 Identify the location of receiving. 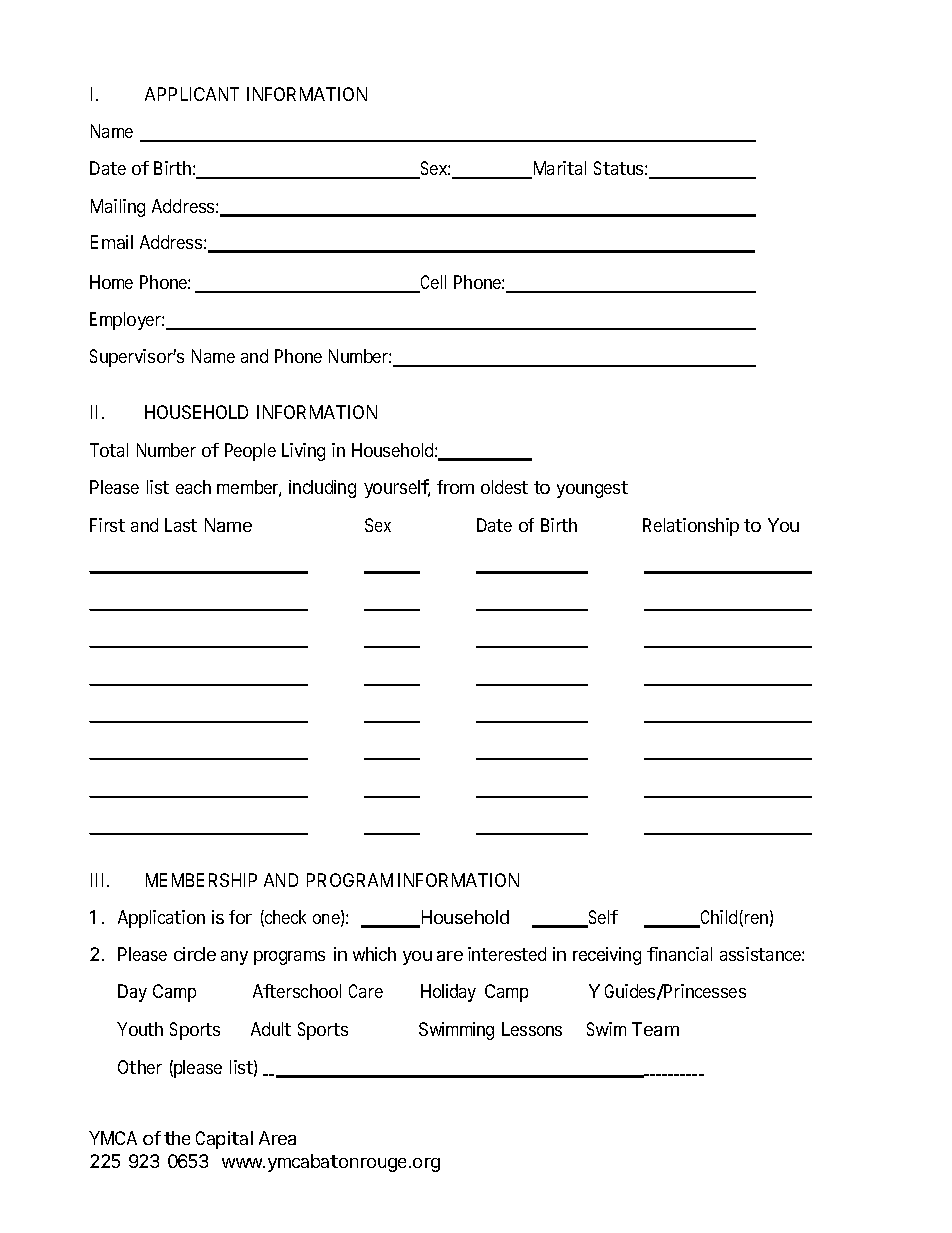
(607, 956).
